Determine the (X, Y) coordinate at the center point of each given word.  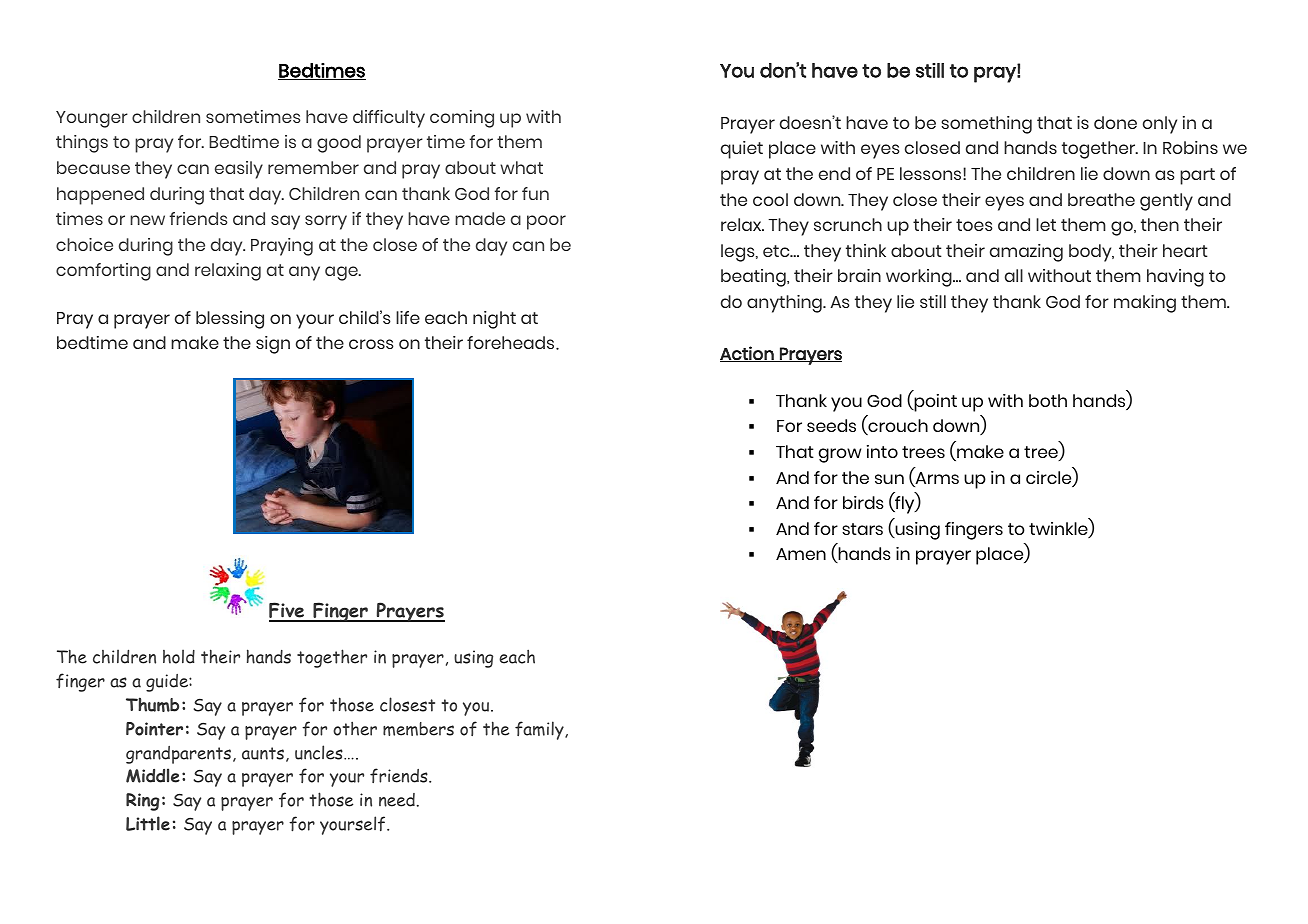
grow (840, 455)
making (1145, 304)
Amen (801, 554)
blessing (230, 320)
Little (148, 823)
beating (754, 278)
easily (239, 170)
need (397, 800)
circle (1050, 479)
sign (273, 345)
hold (179, 656)
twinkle (1059, 530)
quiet (742, 150)
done (1115, 122)
